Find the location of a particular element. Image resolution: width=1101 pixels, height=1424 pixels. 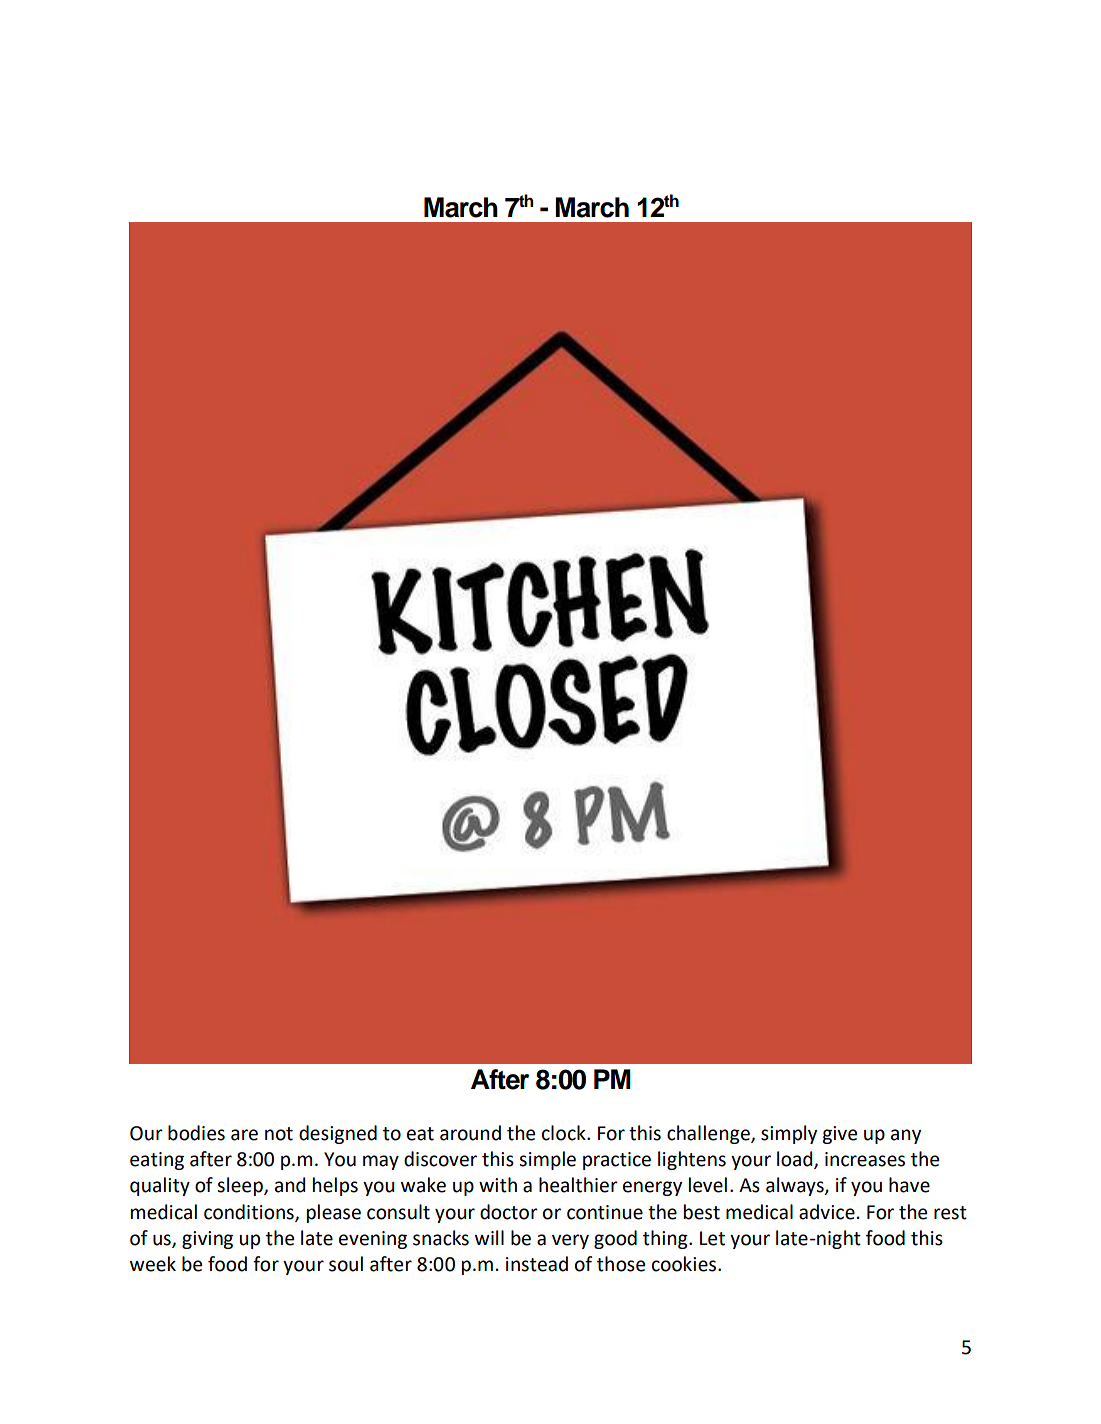

simple is located at coordinates (547, 1160).
